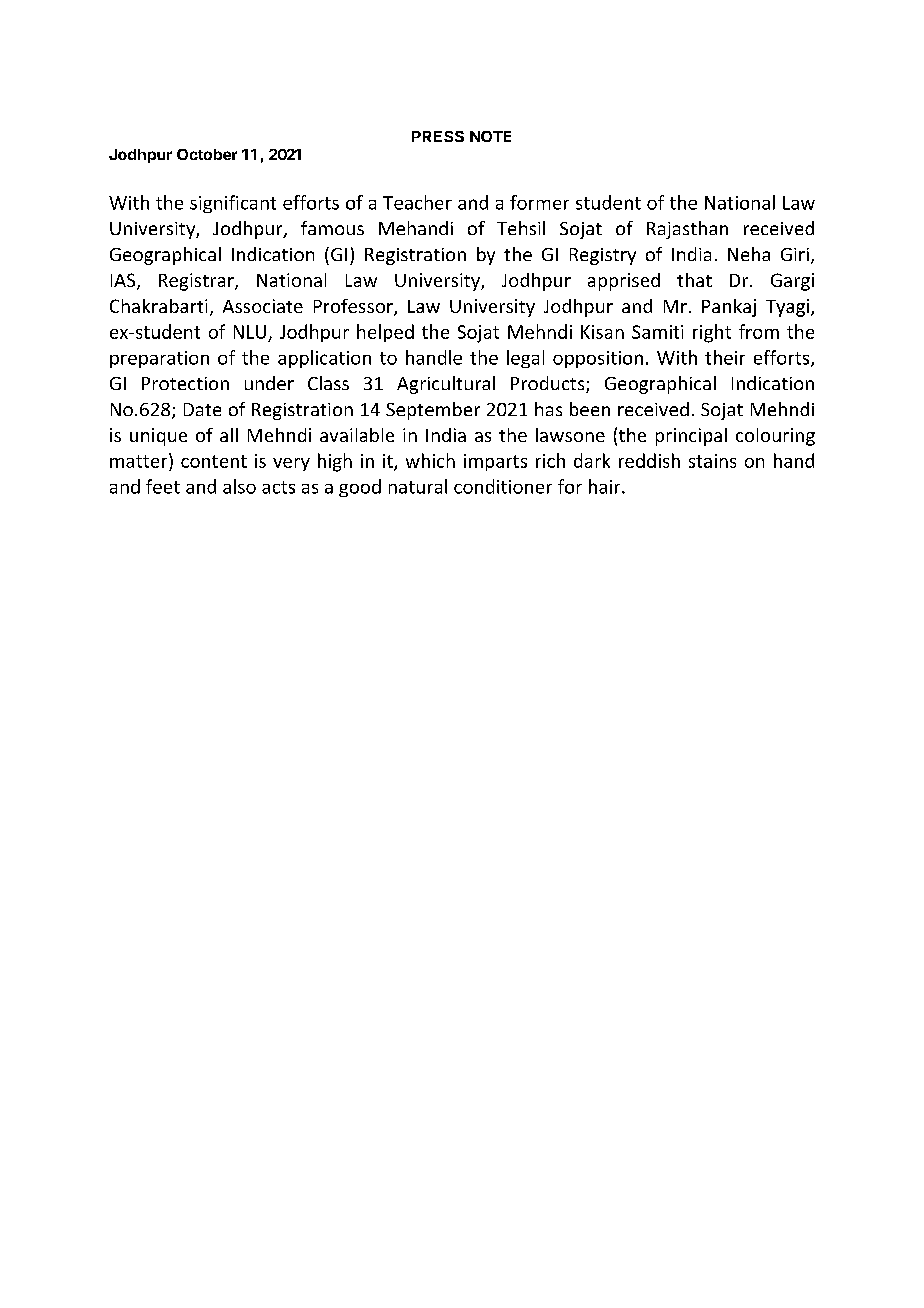 The image size is (924, 1308). Describe the element at coordinates (490, 136) in the screenshot. I see `NOTE` at that location.
